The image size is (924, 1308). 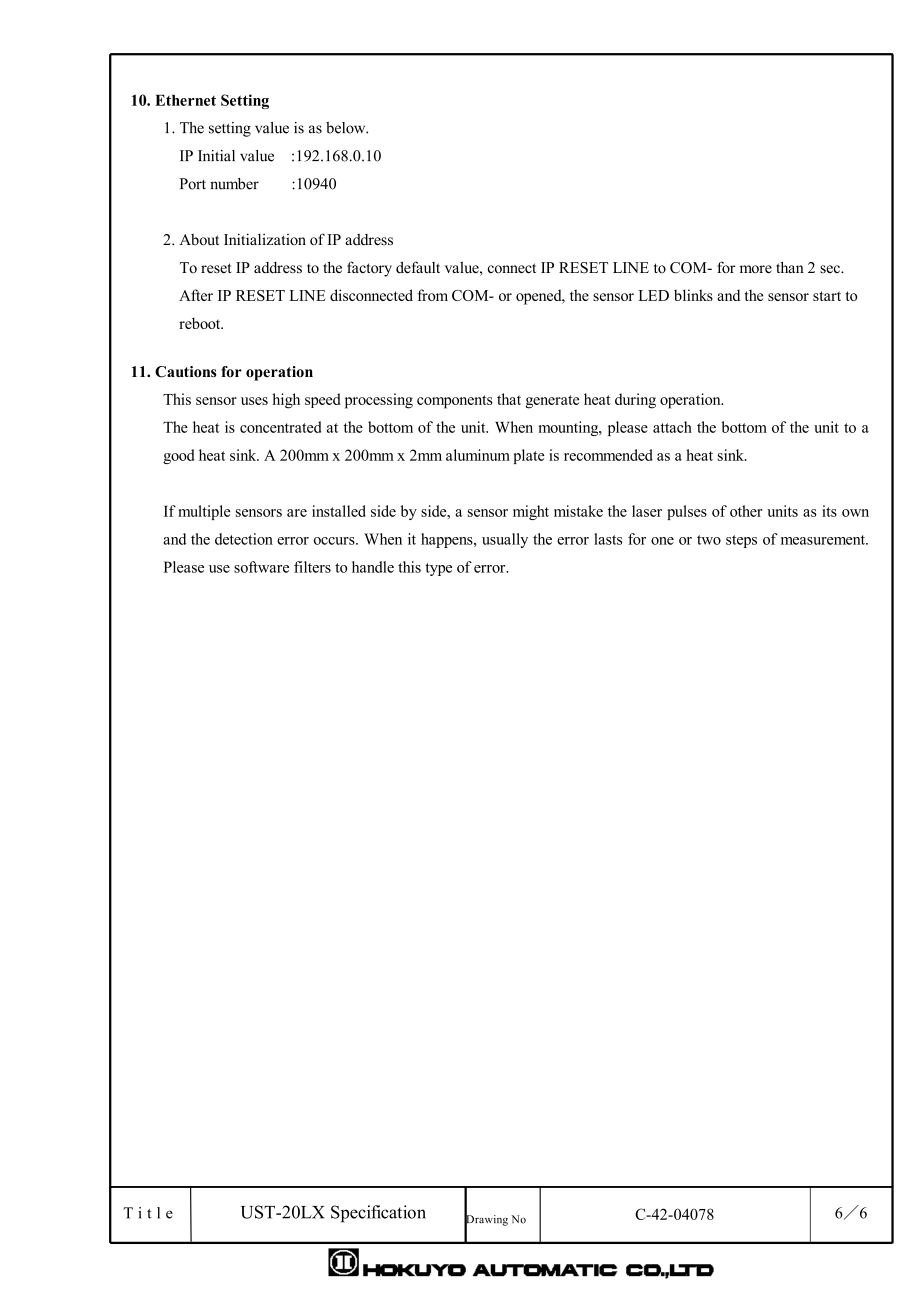 I want to click on steps, so click(x=741, y=541).
